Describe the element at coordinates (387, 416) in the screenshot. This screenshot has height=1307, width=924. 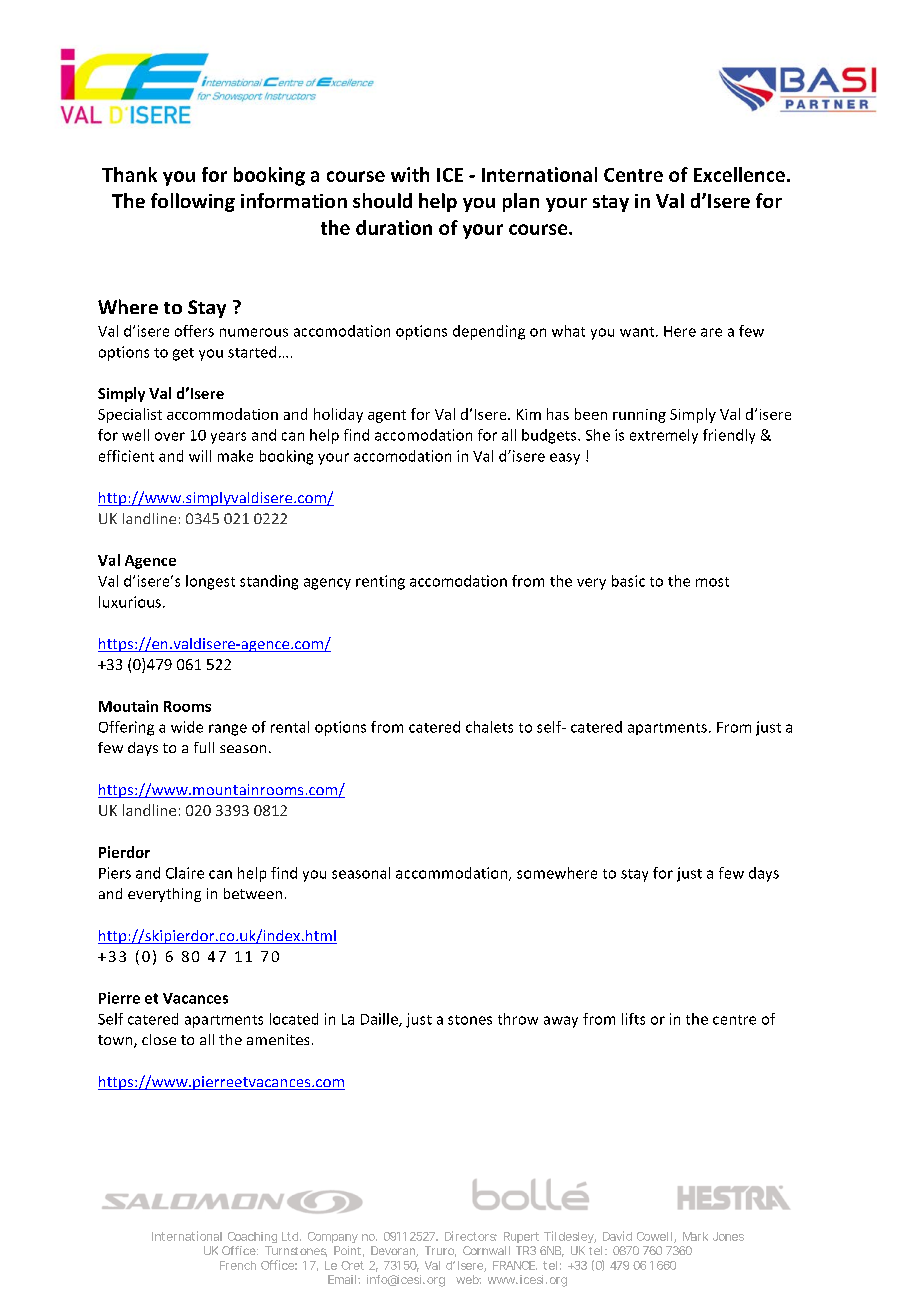
I see `agent` at that location.
